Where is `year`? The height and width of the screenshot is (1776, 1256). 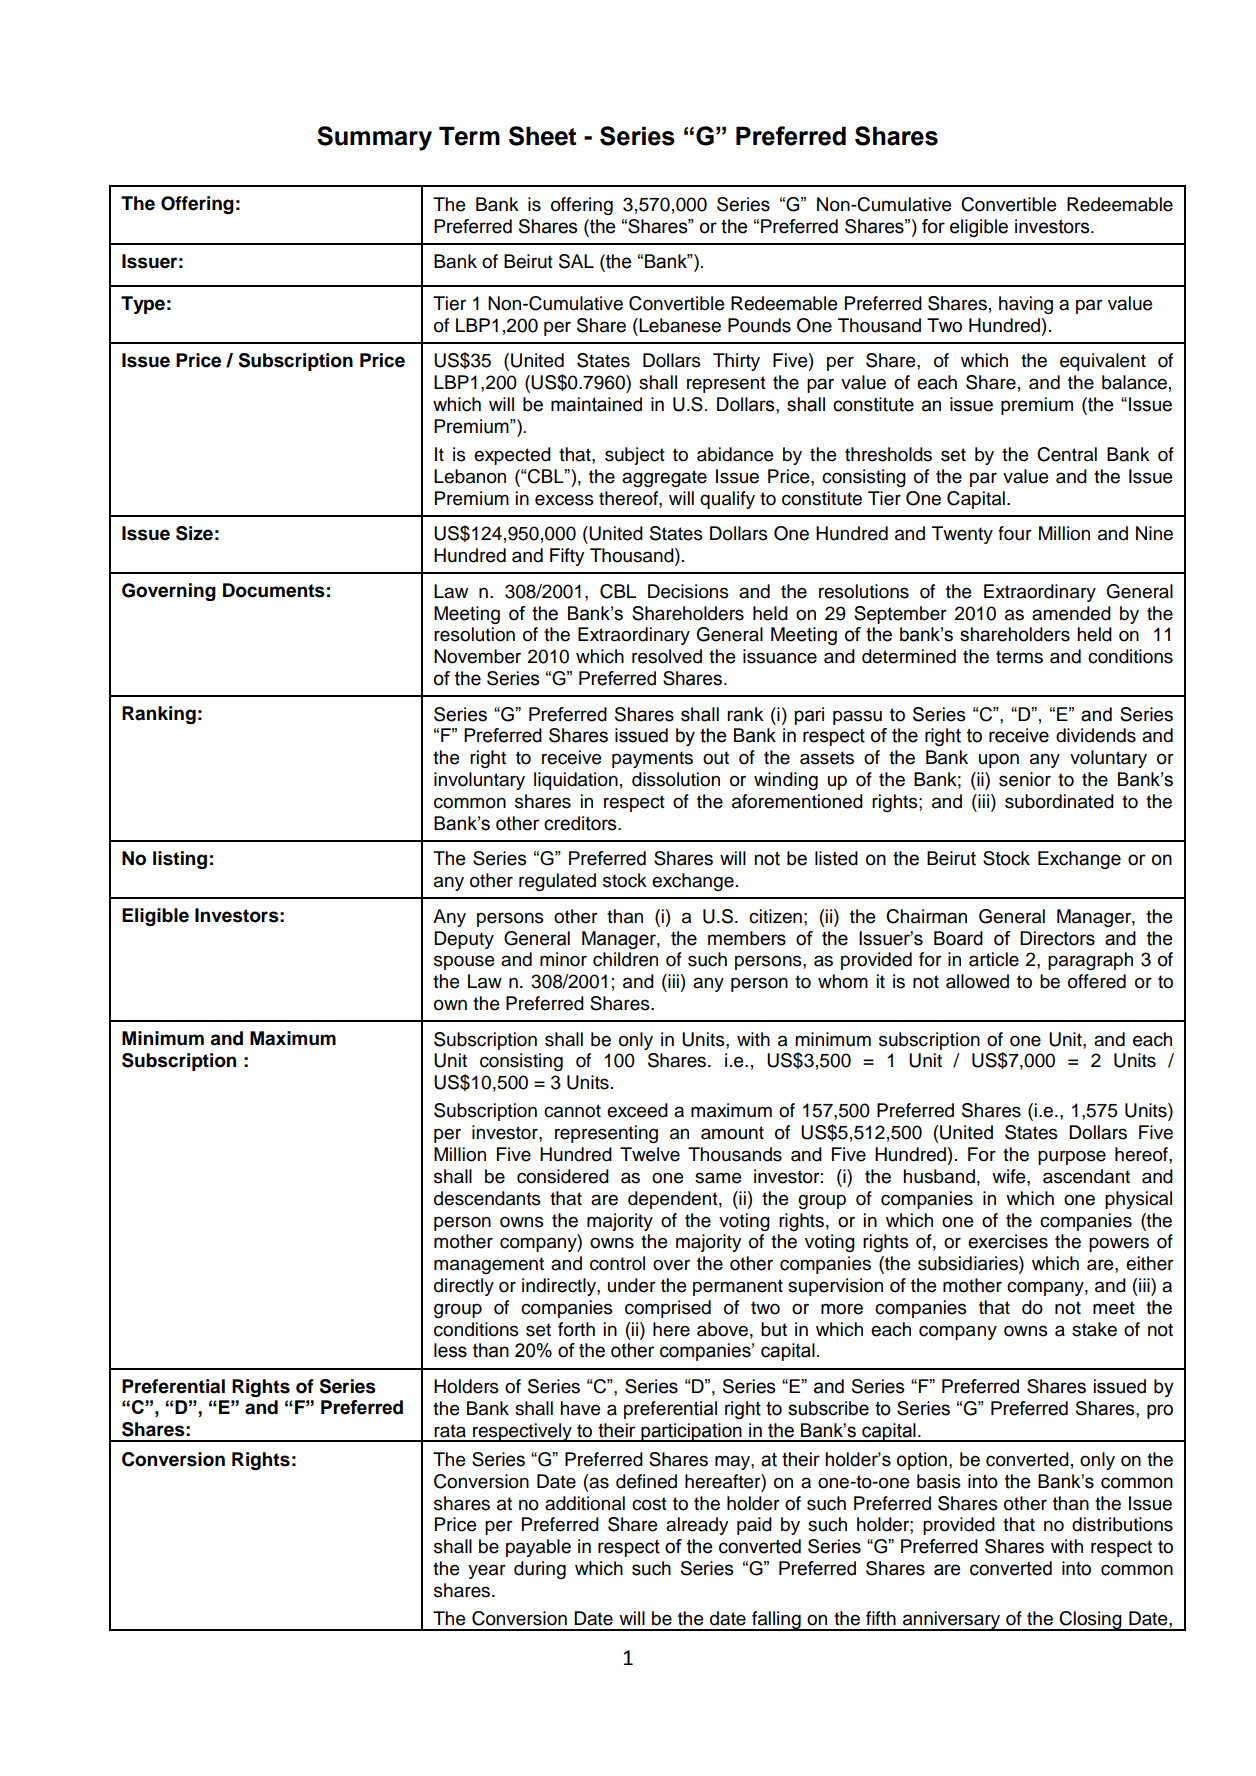 year is located at coordinates (487, 1571).
